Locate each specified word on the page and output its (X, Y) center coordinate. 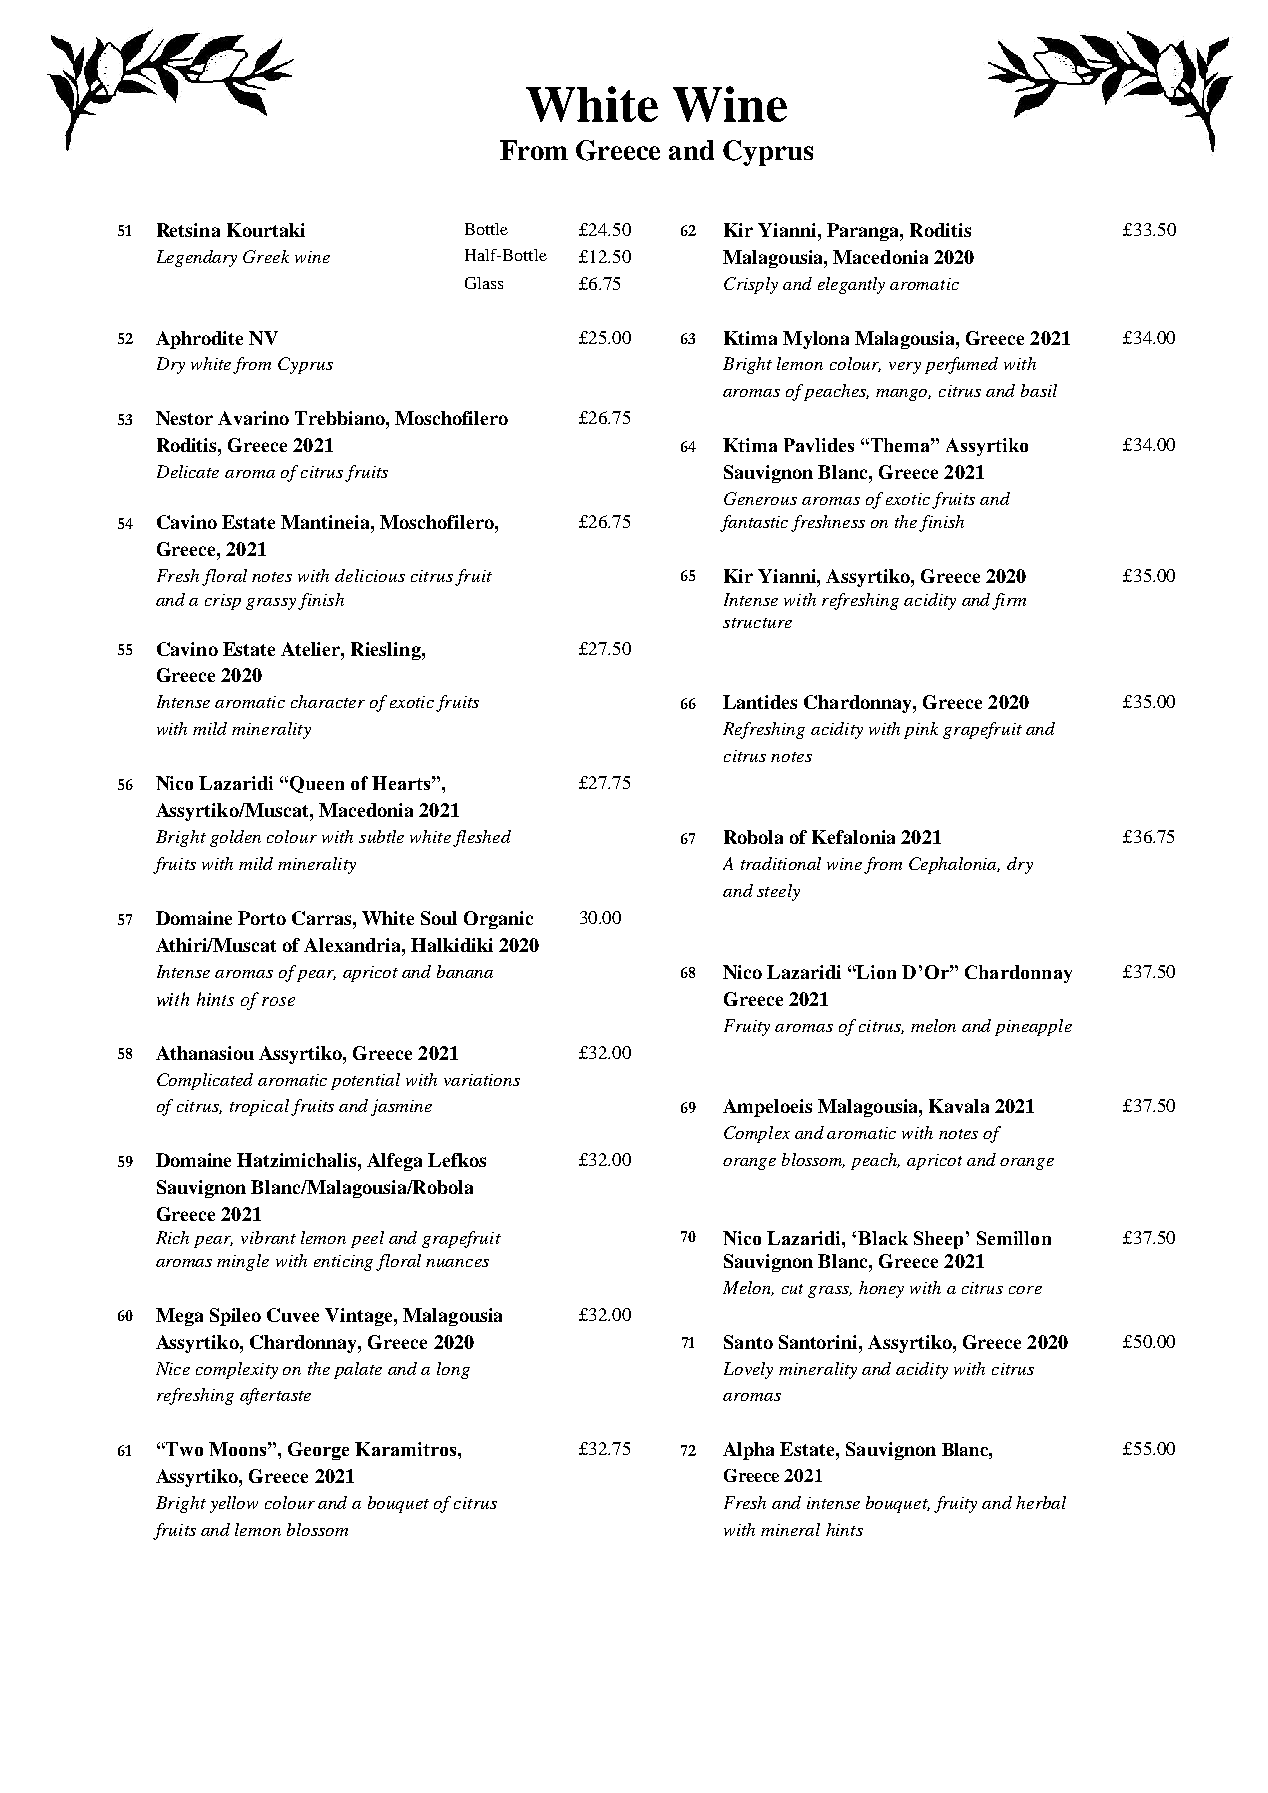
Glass (484, 283)
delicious (370, 575)
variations (482, 1080)
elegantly (851, 285)
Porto (262, 918)
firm (1009, 601)
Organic (498, 920)
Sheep (938, 1240)
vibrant (268, 1237)
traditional (781, 863)
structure (757, 623)
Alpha (748, 1451)
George (318, 1451)
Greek (266, 256)
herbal (1041, 1502)
